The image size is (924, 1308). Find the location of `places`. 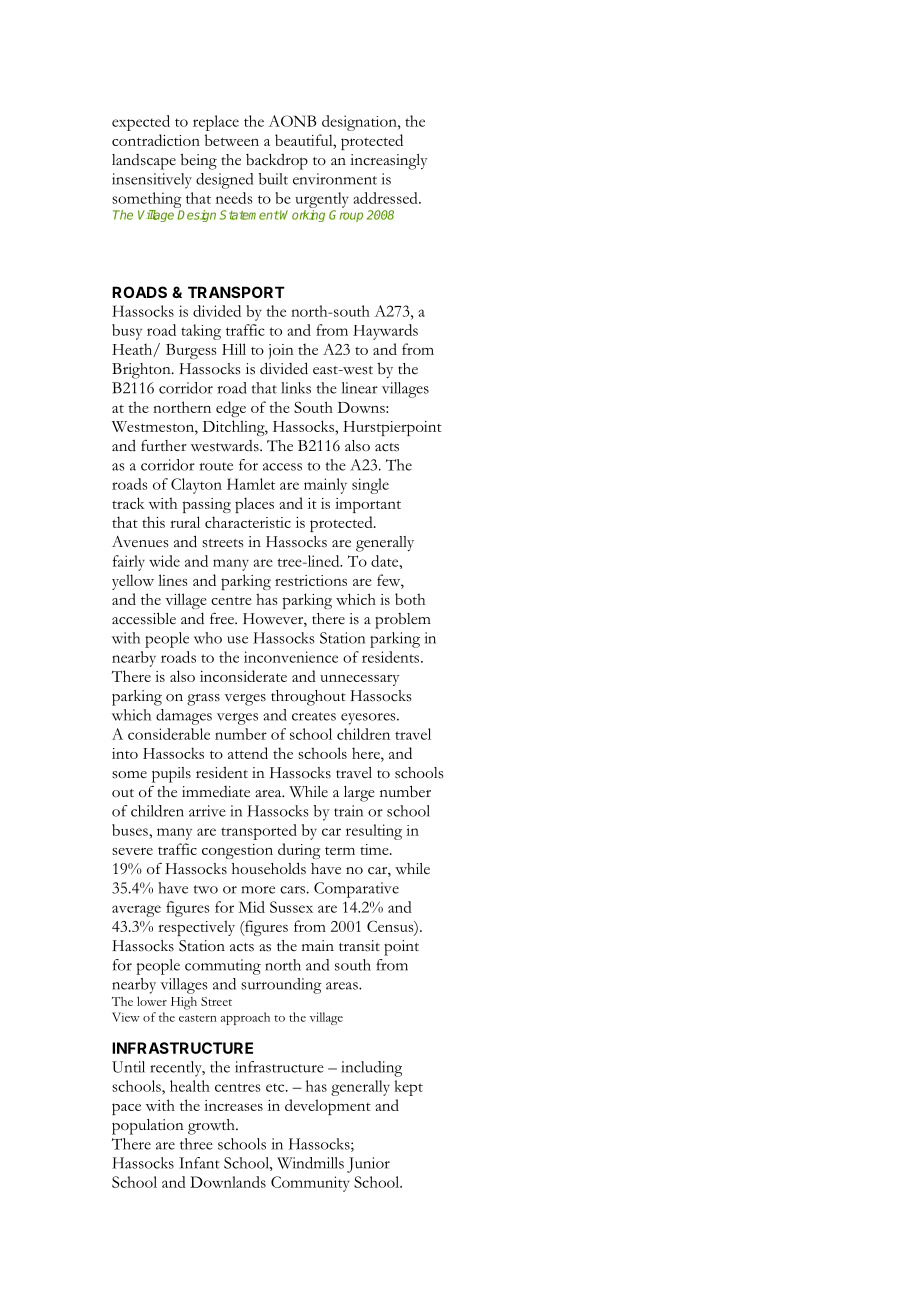

places is located at coordinates (254, 505).
